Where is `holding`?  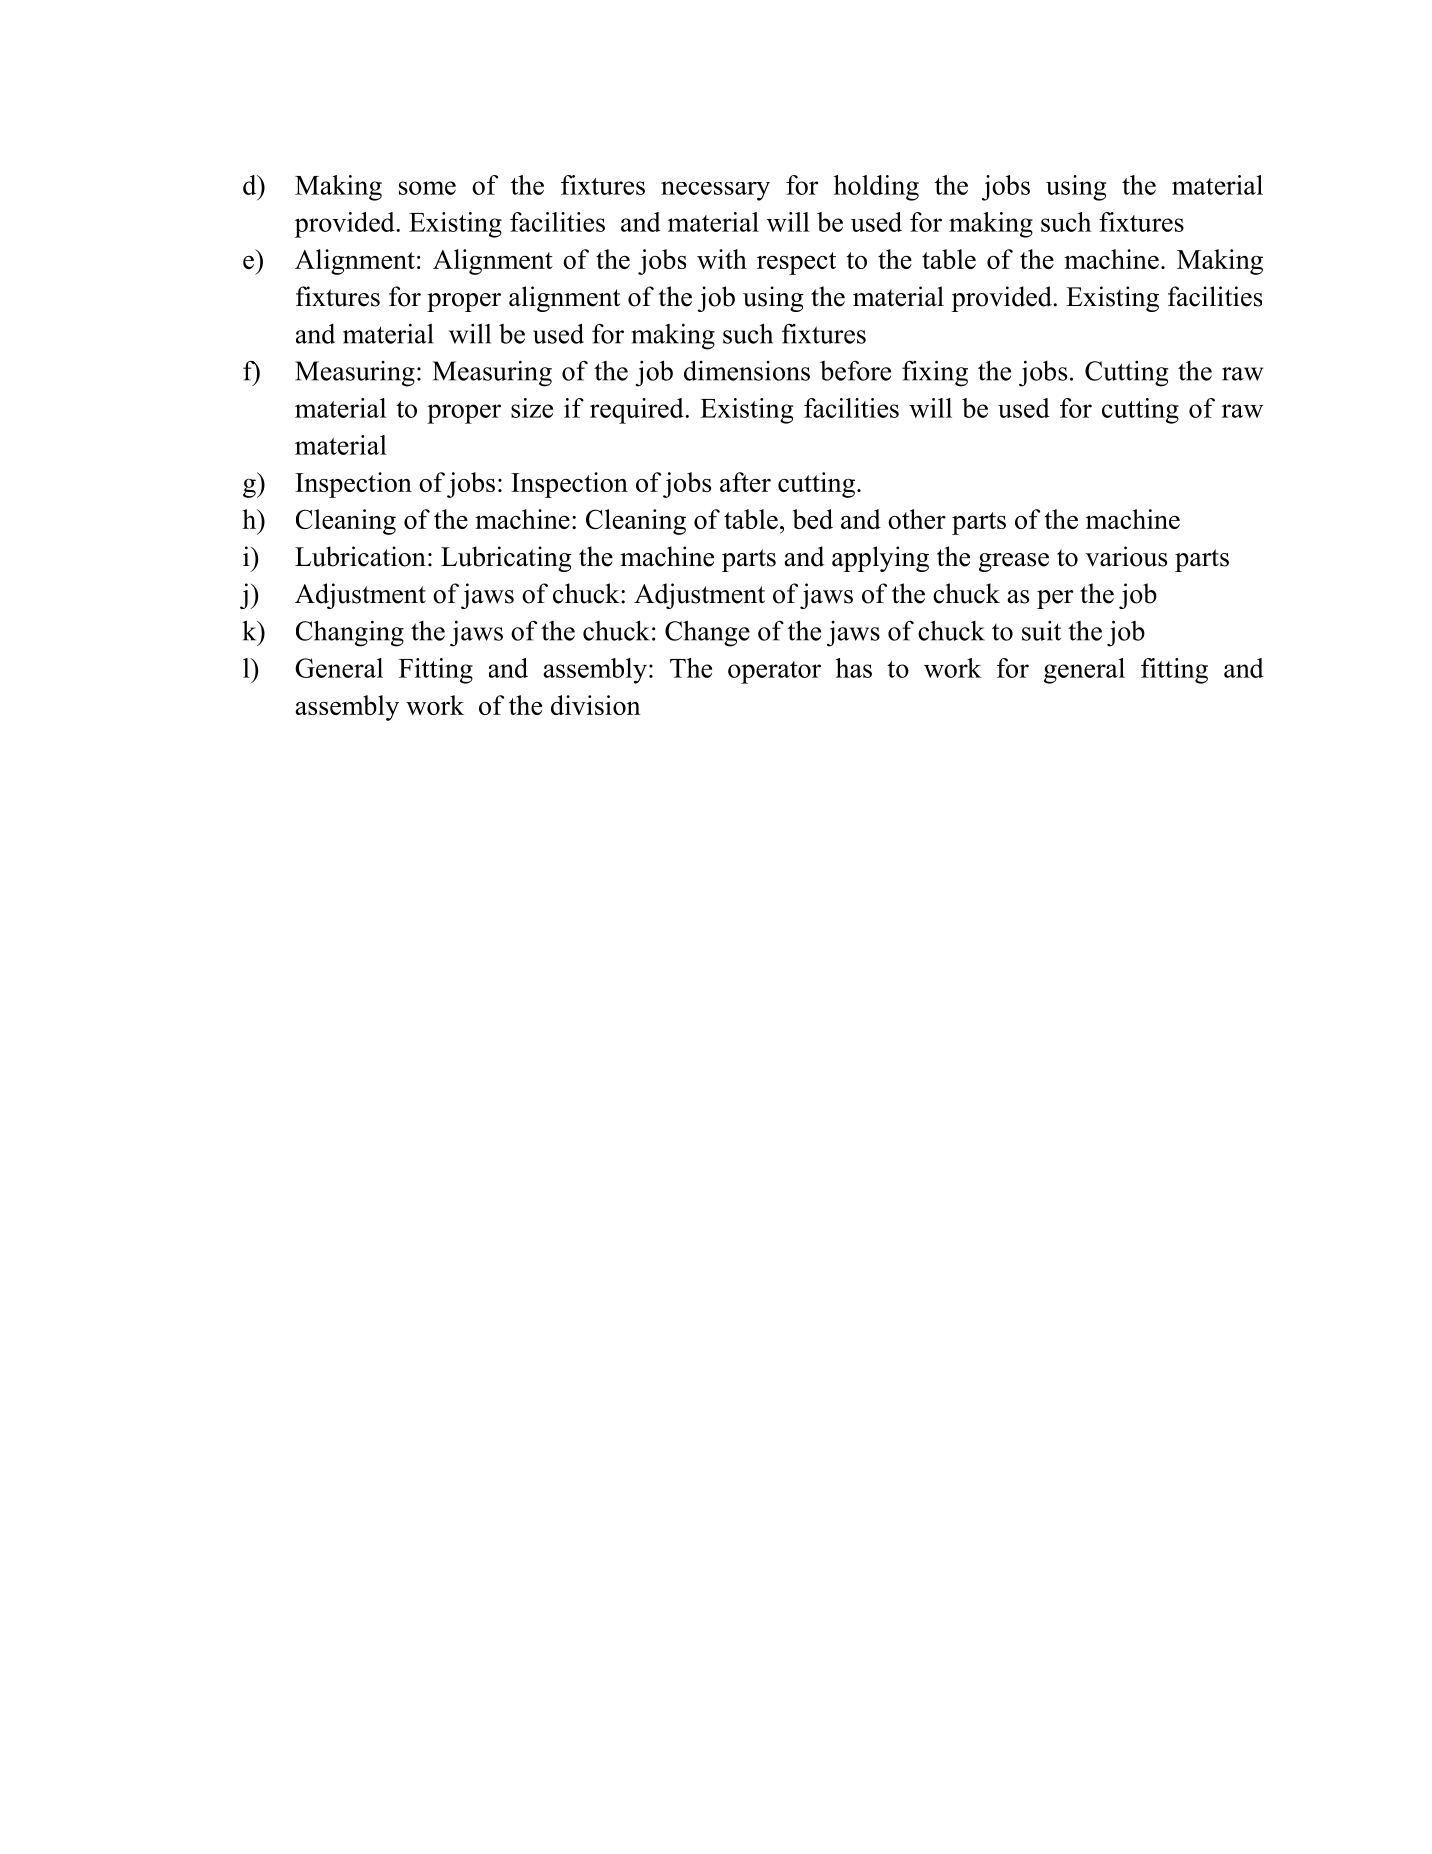
holding is located at coordinates (876, 188).
